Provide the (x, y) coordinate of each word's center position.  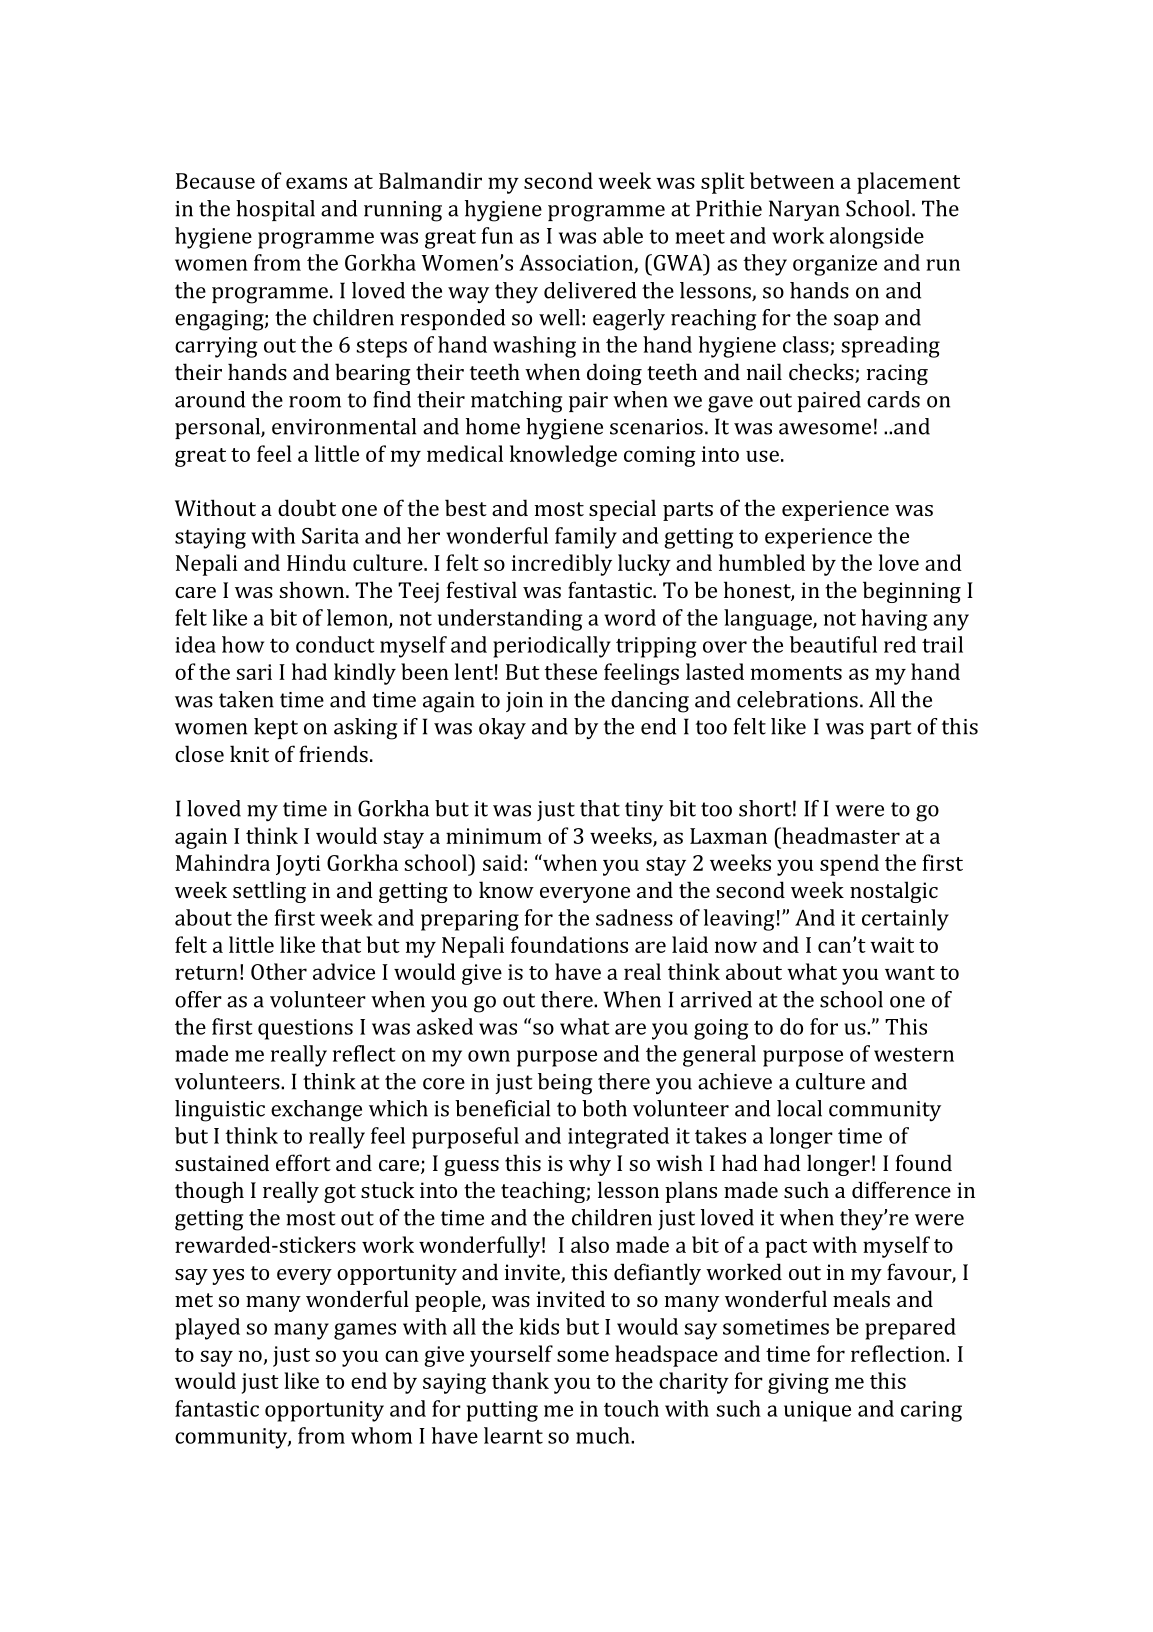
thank (520, 1380)
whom (381, 1435)
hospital (275, 210)
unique (817, 1411)
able (623, 235)
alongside (877, 238)
